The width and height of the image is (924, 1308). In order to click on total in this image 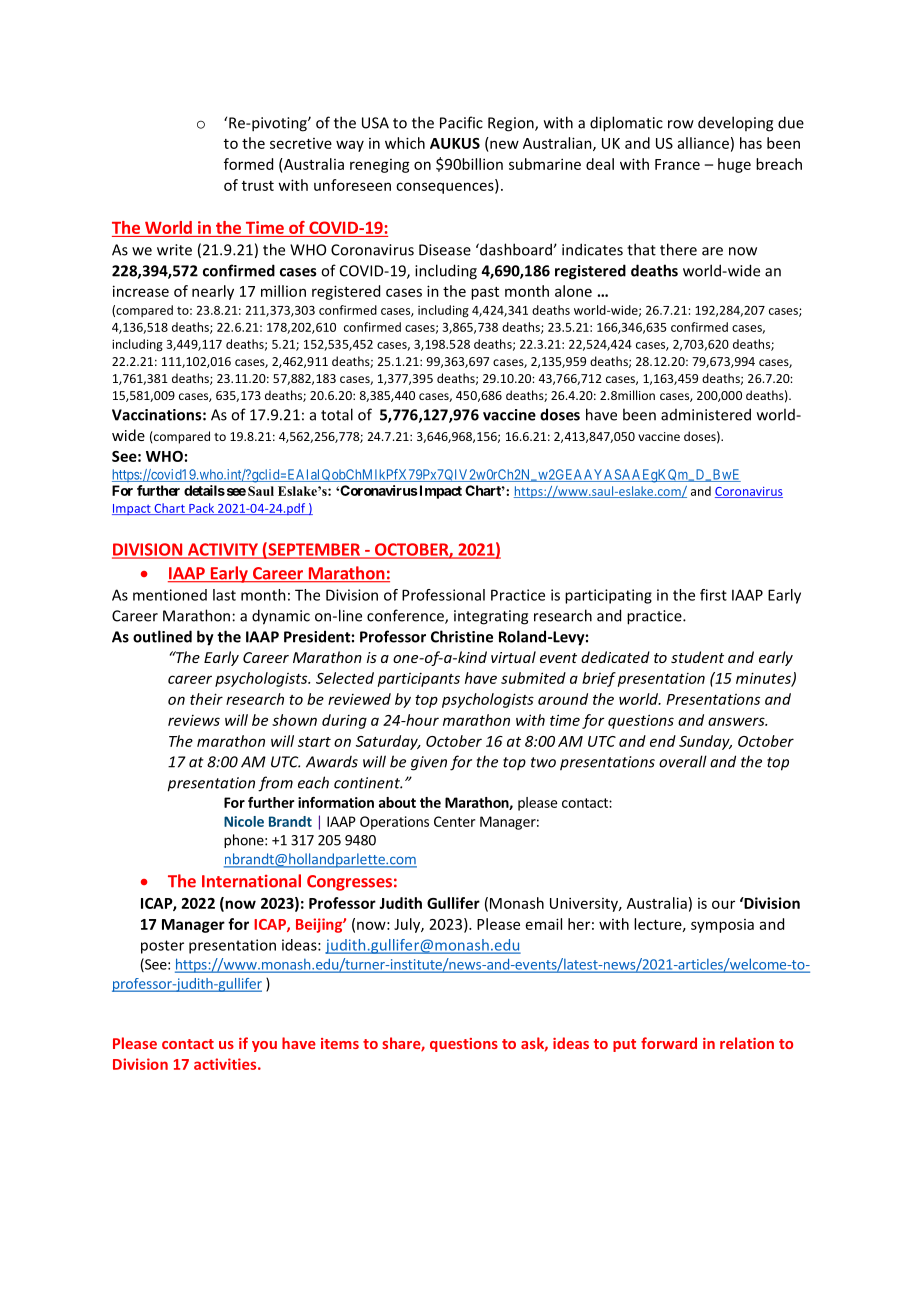, I will do `click(337, 414)`.
